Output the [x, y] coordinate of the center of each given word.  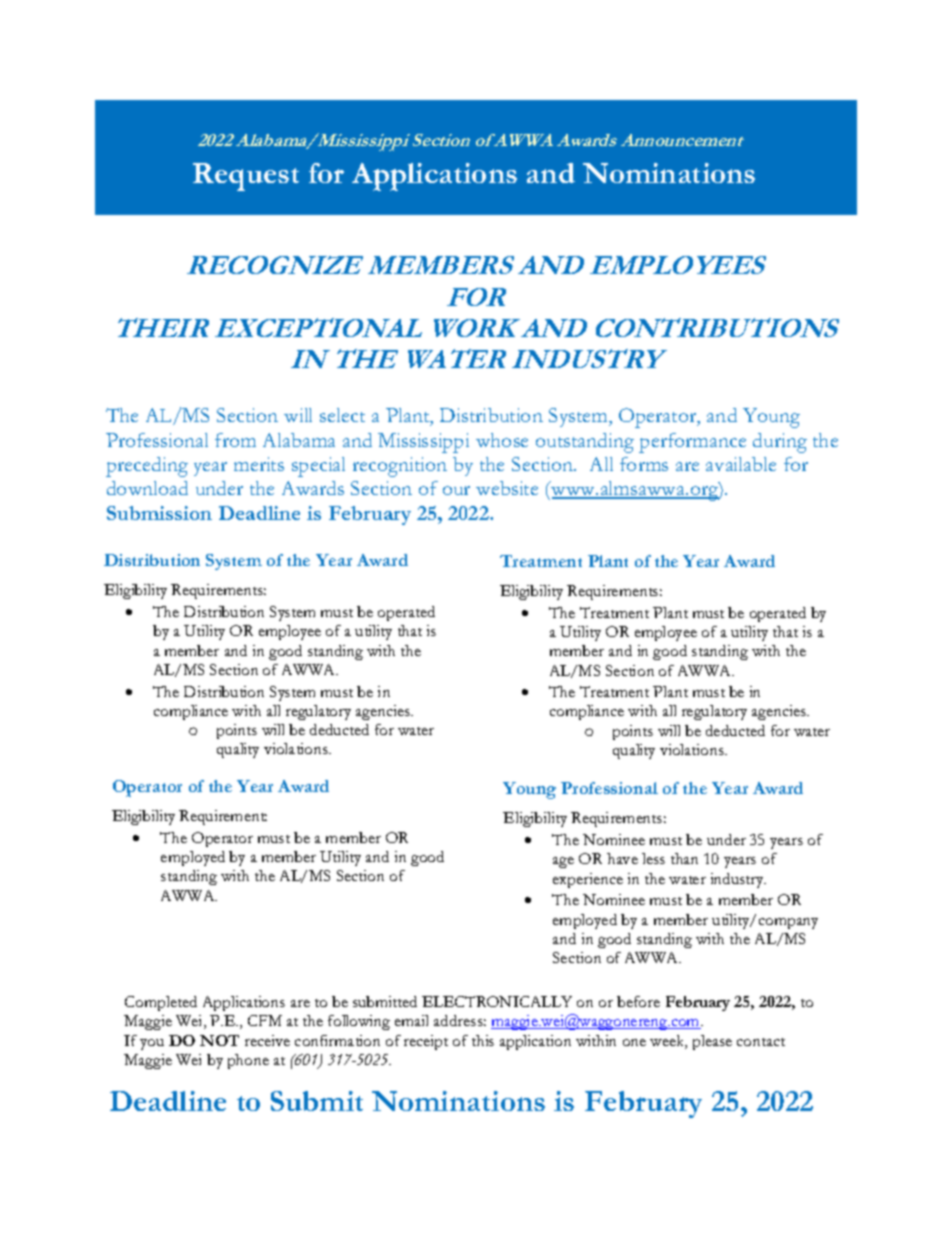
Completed [161, 1003]
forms [644, 464]
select [342, 415]
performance [692, 443]
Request [246, 177]
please [712, 1042]
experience [588, 880]
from [235, 440]
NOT [219, 1040]
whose [502, 440]
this [483, 1040]
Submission [159, 513]
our [456, 490]
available [741, 464]
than [684, 858]
